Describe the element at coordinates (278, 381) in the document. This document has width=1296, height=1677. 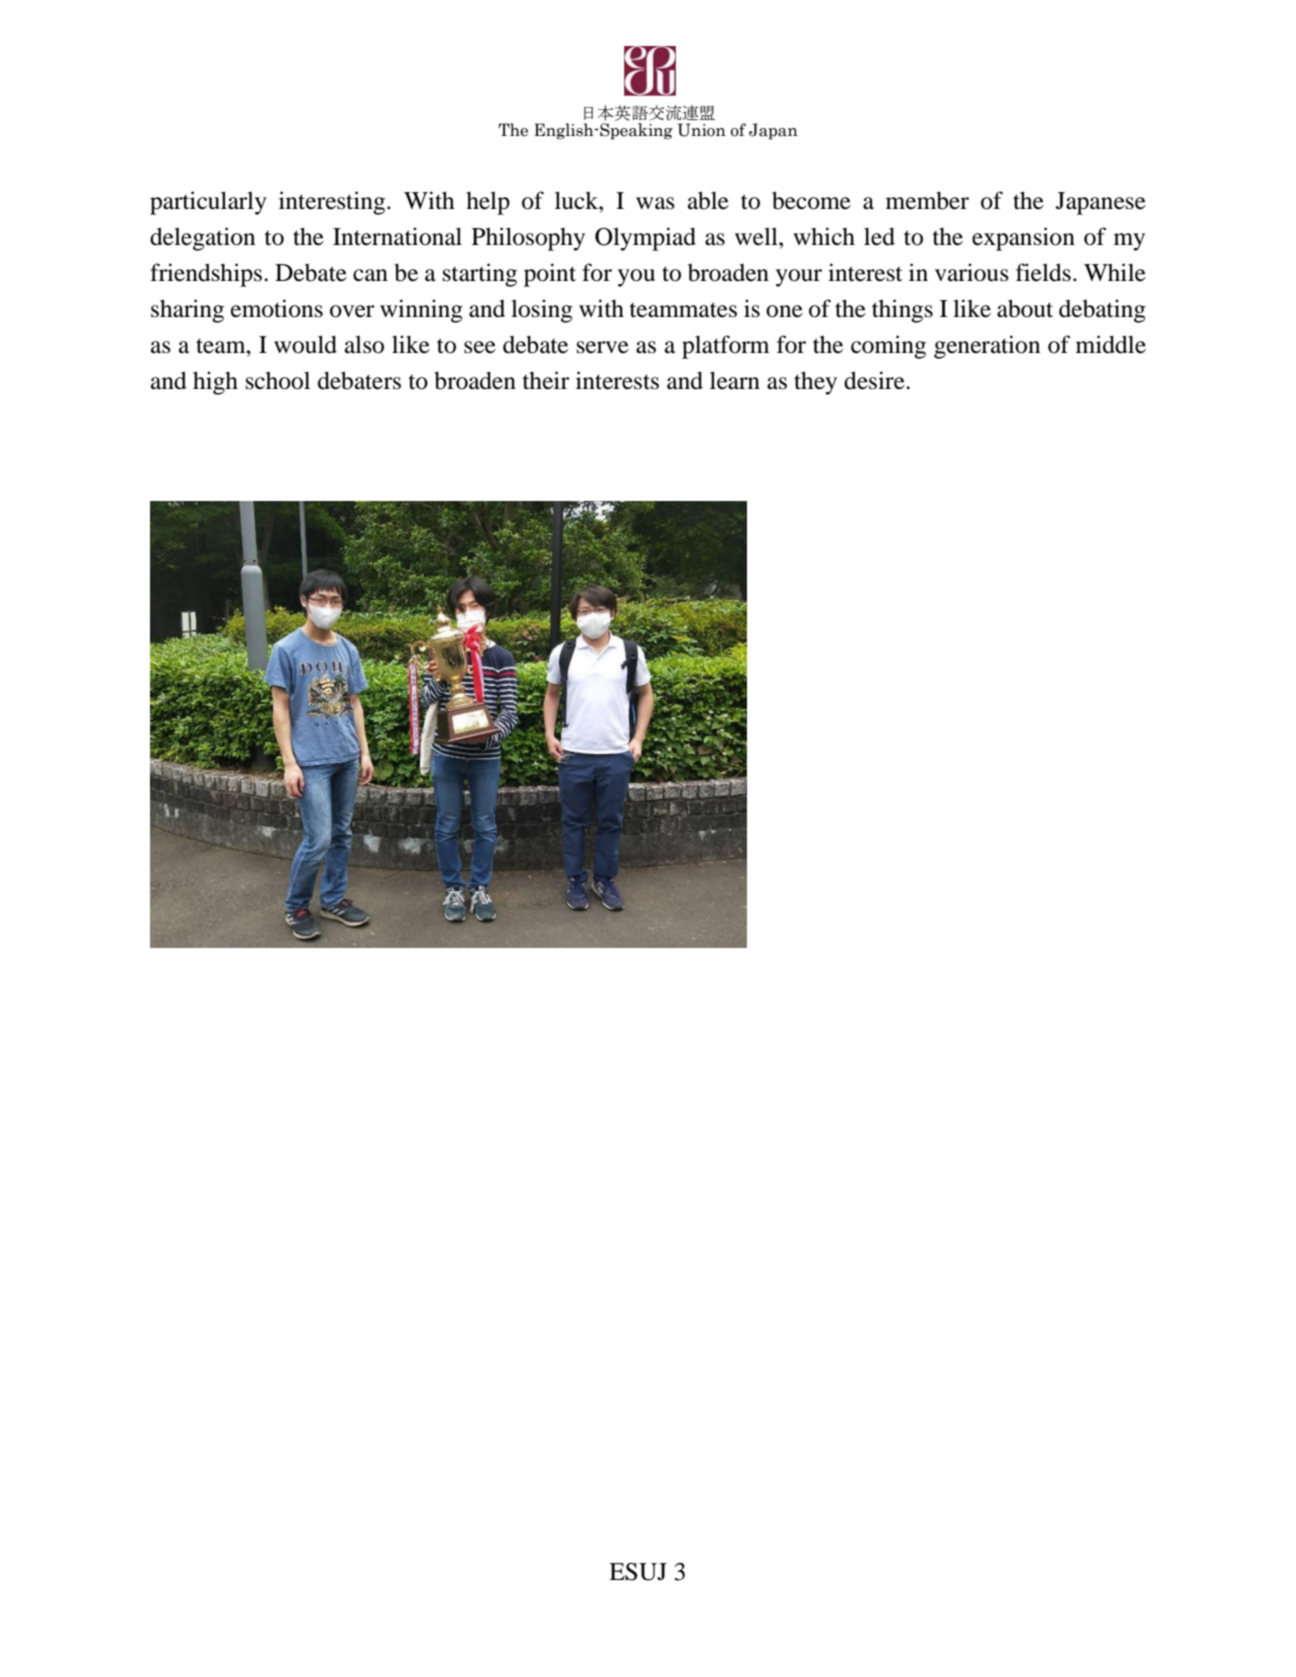
I see `school` at that location.
